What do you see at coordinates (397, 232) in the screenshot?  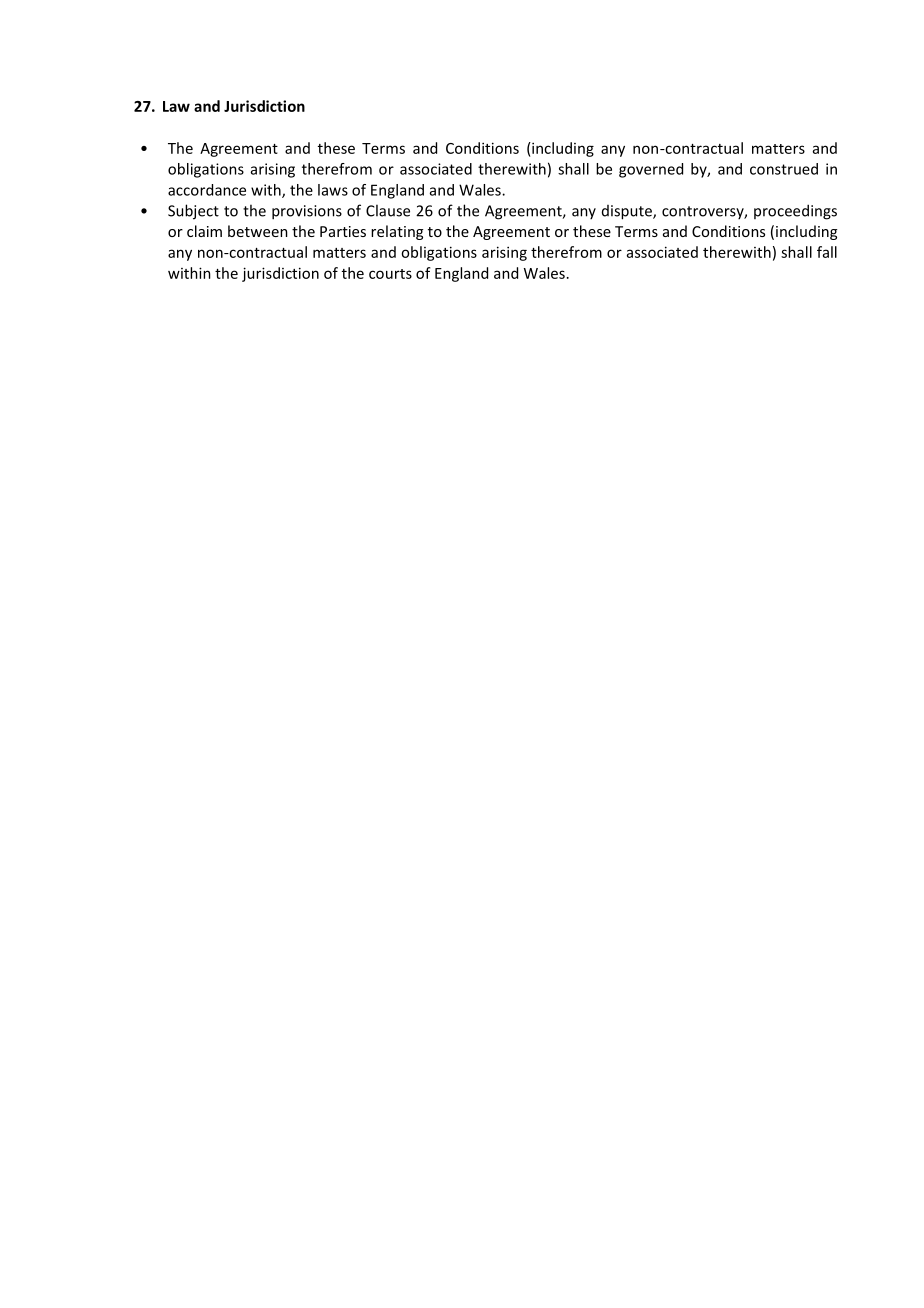 I see `relating` at bounding box center [397, 232].
